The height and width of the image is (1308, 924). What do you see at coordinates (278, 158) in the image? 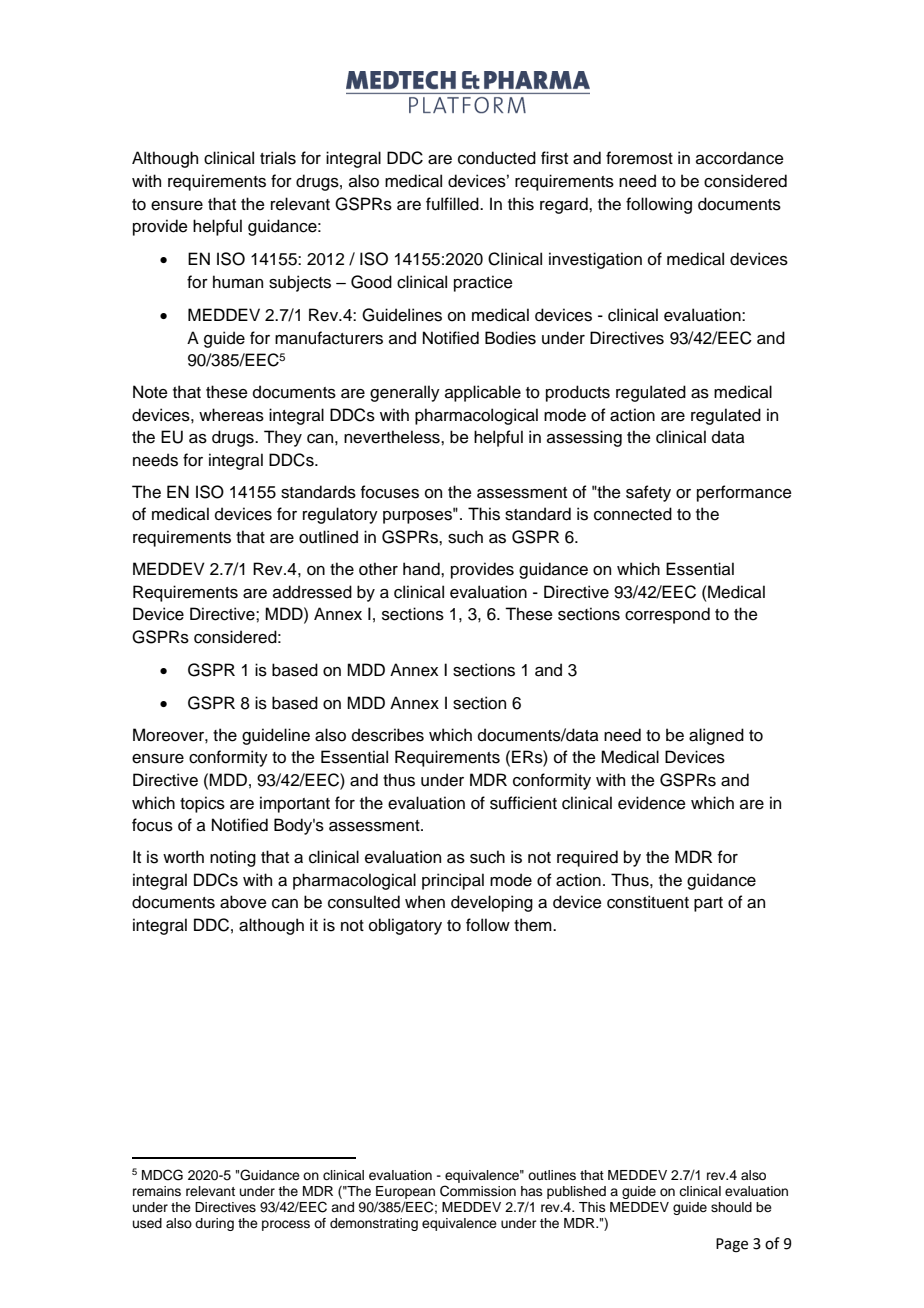
I see `trials` at bounding box center [278, 158].
